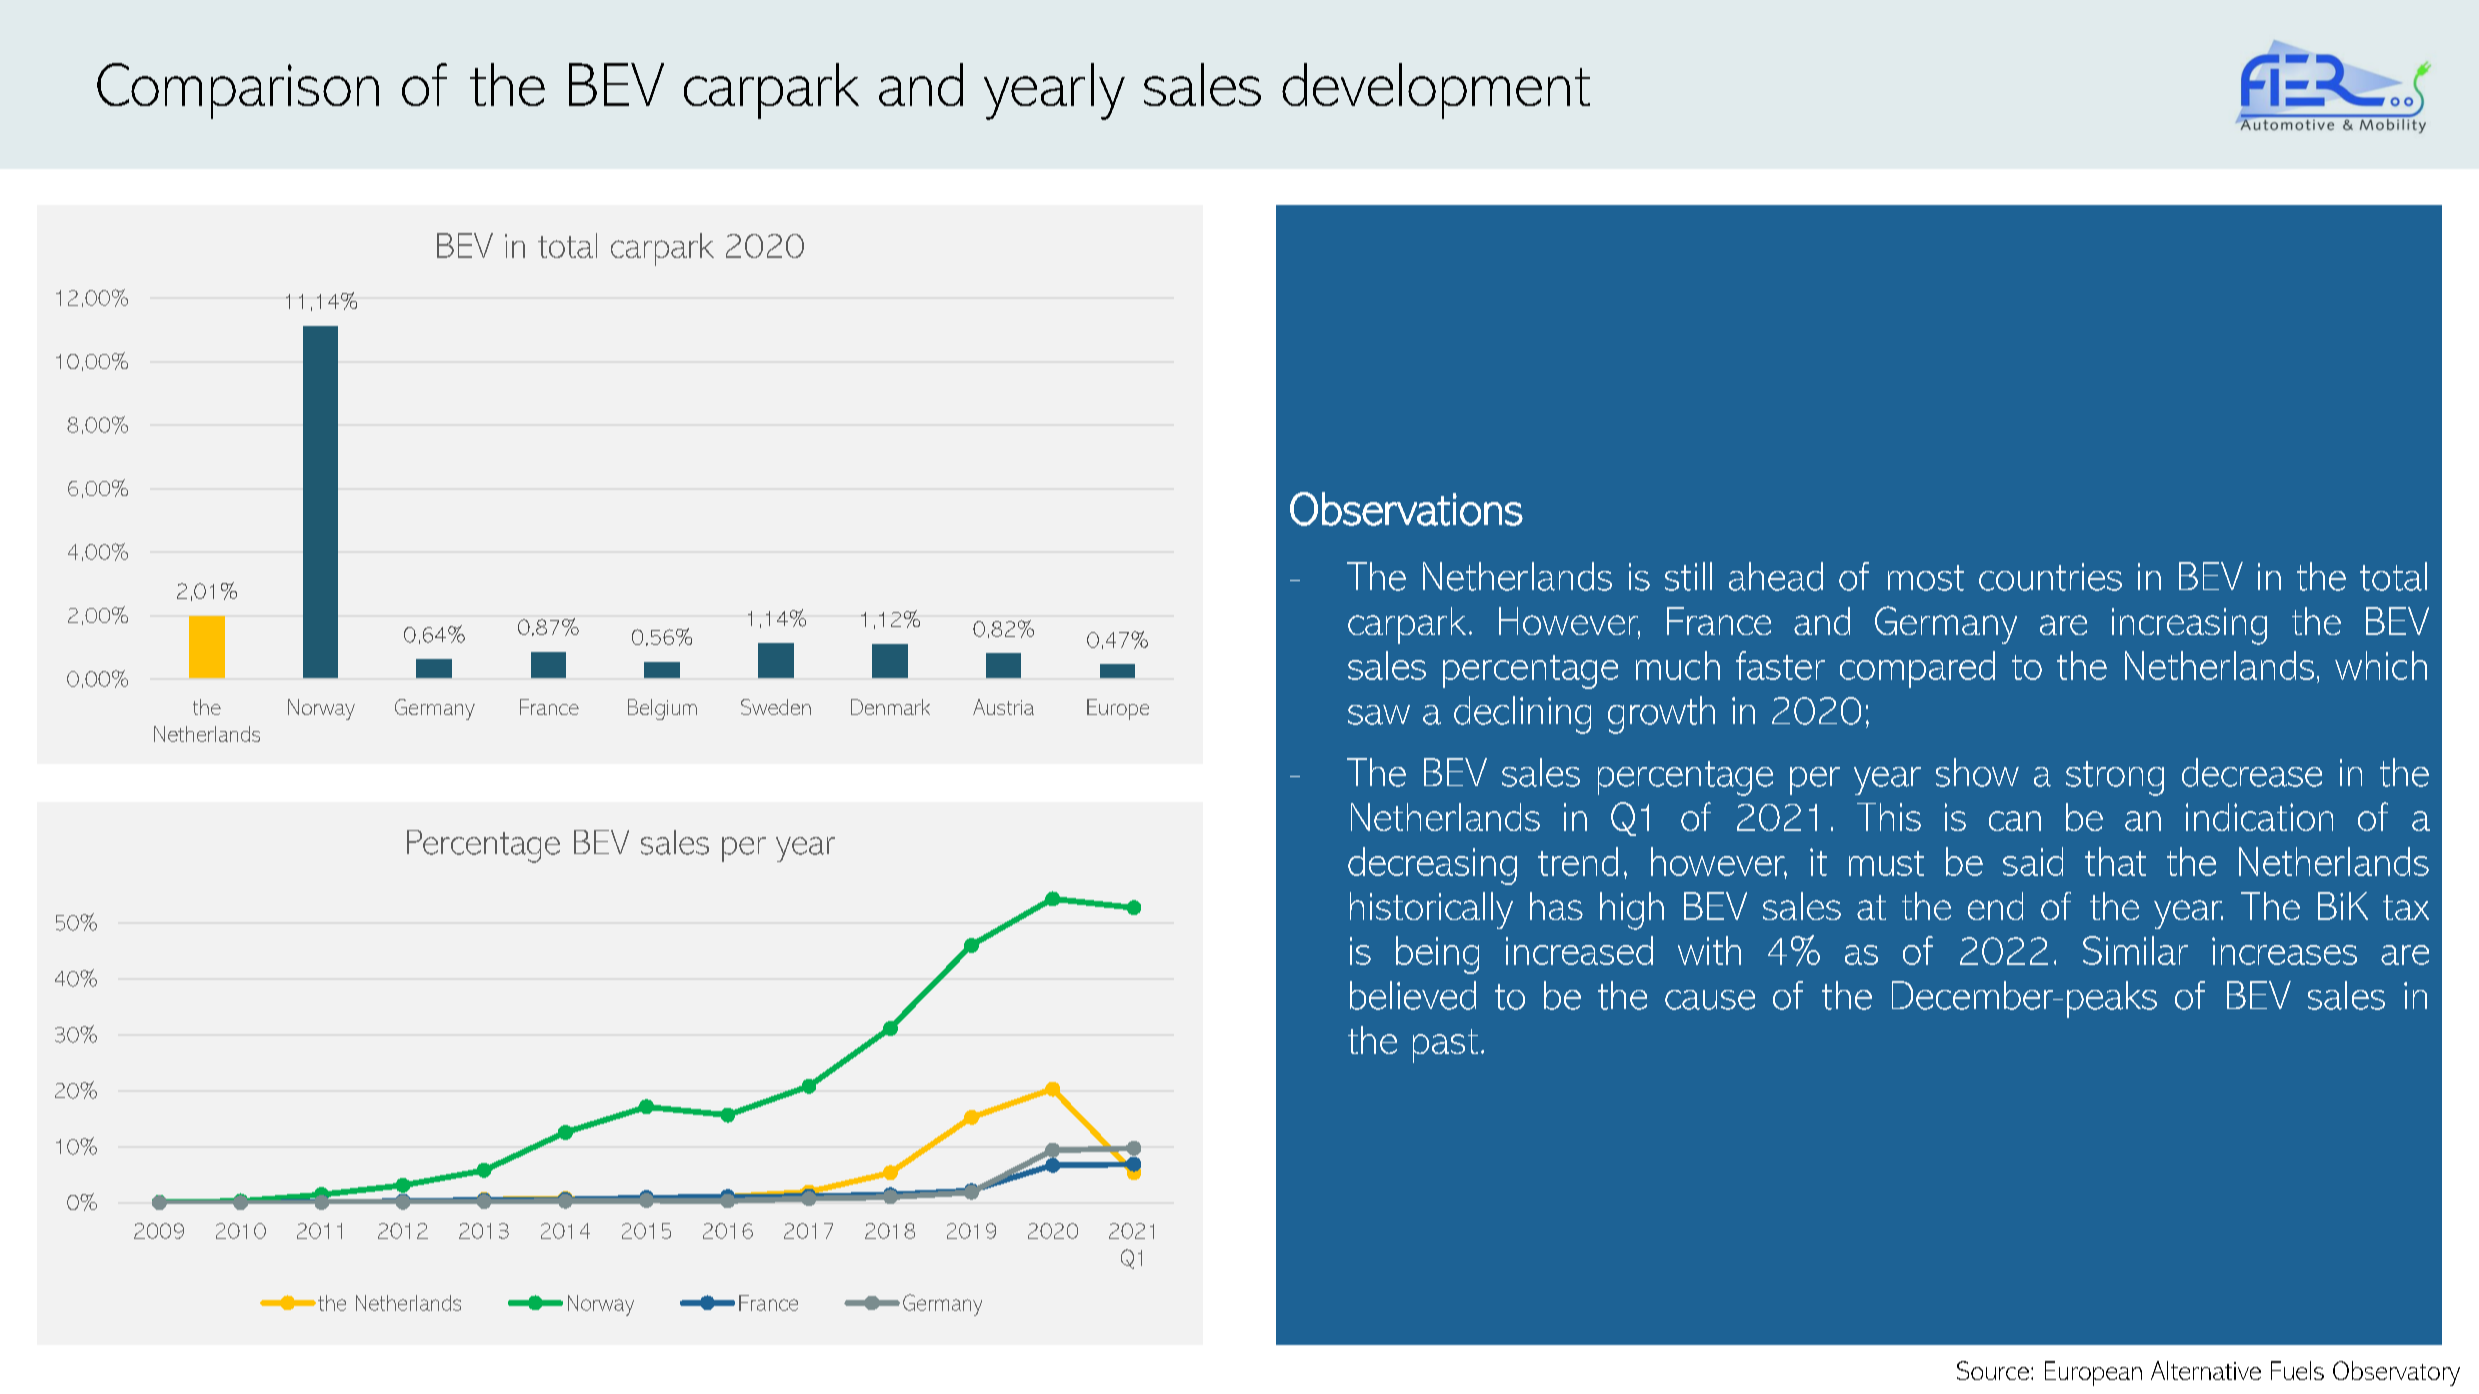  Describe the element at coordinates (1993, 1370) in the document. I see `Source` at that location.
